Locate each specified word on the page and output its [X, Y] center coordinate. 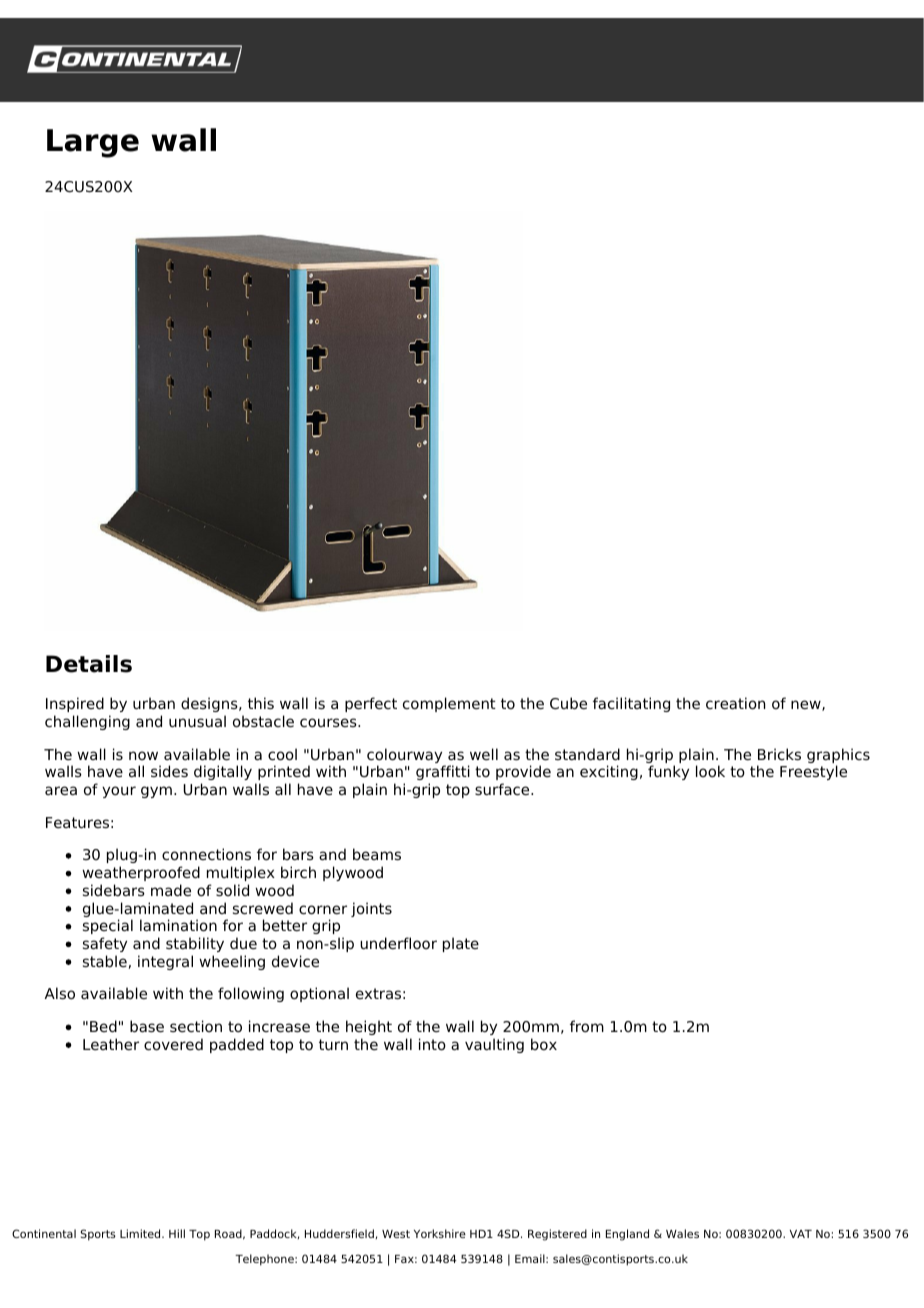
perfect [371, 704]
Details [89, 664]
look [710, 771]
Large [93, 143]
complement [449, 704]
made [171, 890]
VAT [801, 1234]
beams [377, 854]
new [807, 705]
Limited [141, 1233]
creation [735, 703]
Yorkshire [440, 1233]
